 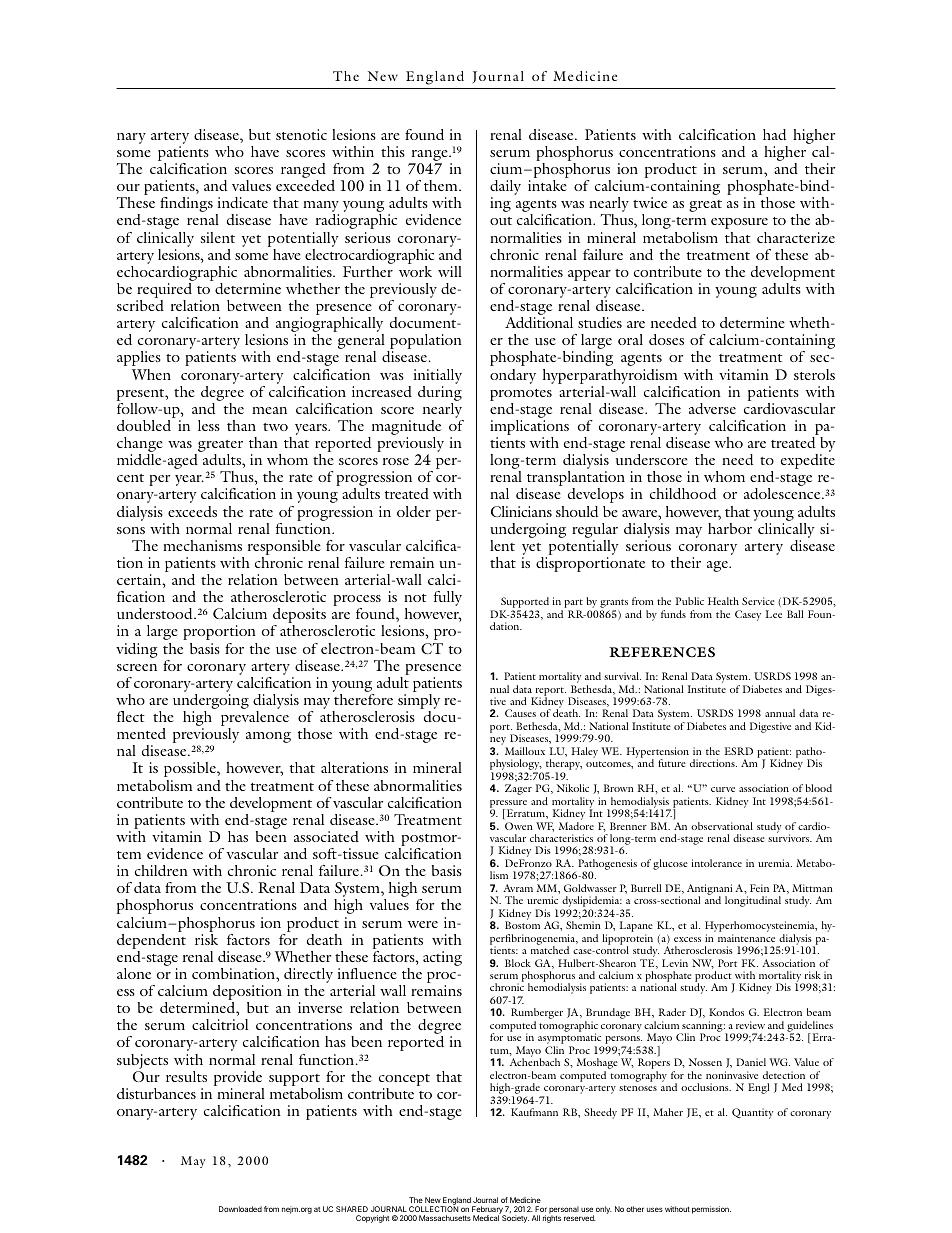 I want to click on simply, so click(x=419, y=703).
